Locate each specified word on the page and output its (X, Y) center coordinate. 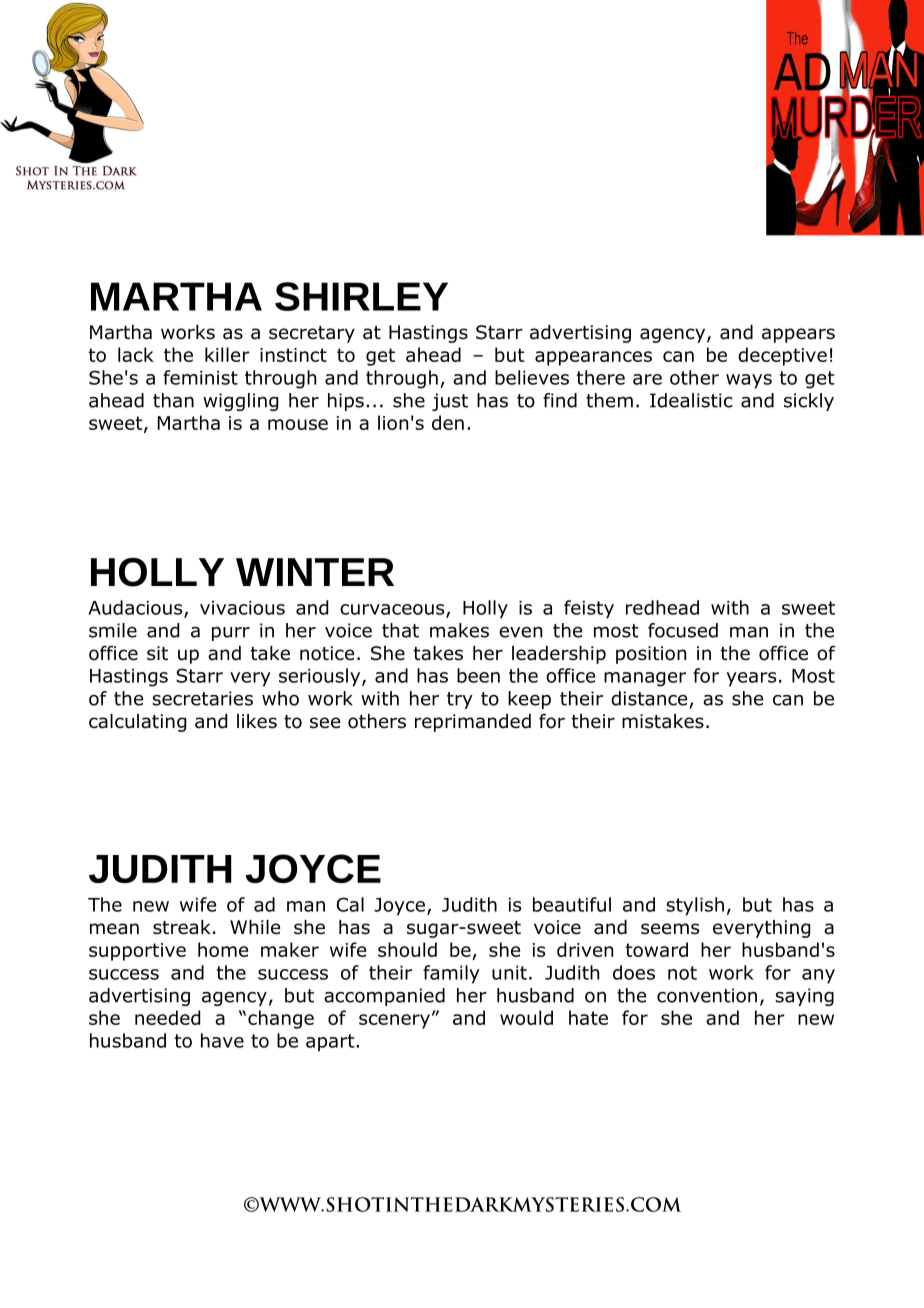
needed (167, 1017)
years (751, 679)
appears (798, 335)
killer (227, 354)
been (478, 675)
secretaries (202, 698)
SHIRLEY (361, 296)
